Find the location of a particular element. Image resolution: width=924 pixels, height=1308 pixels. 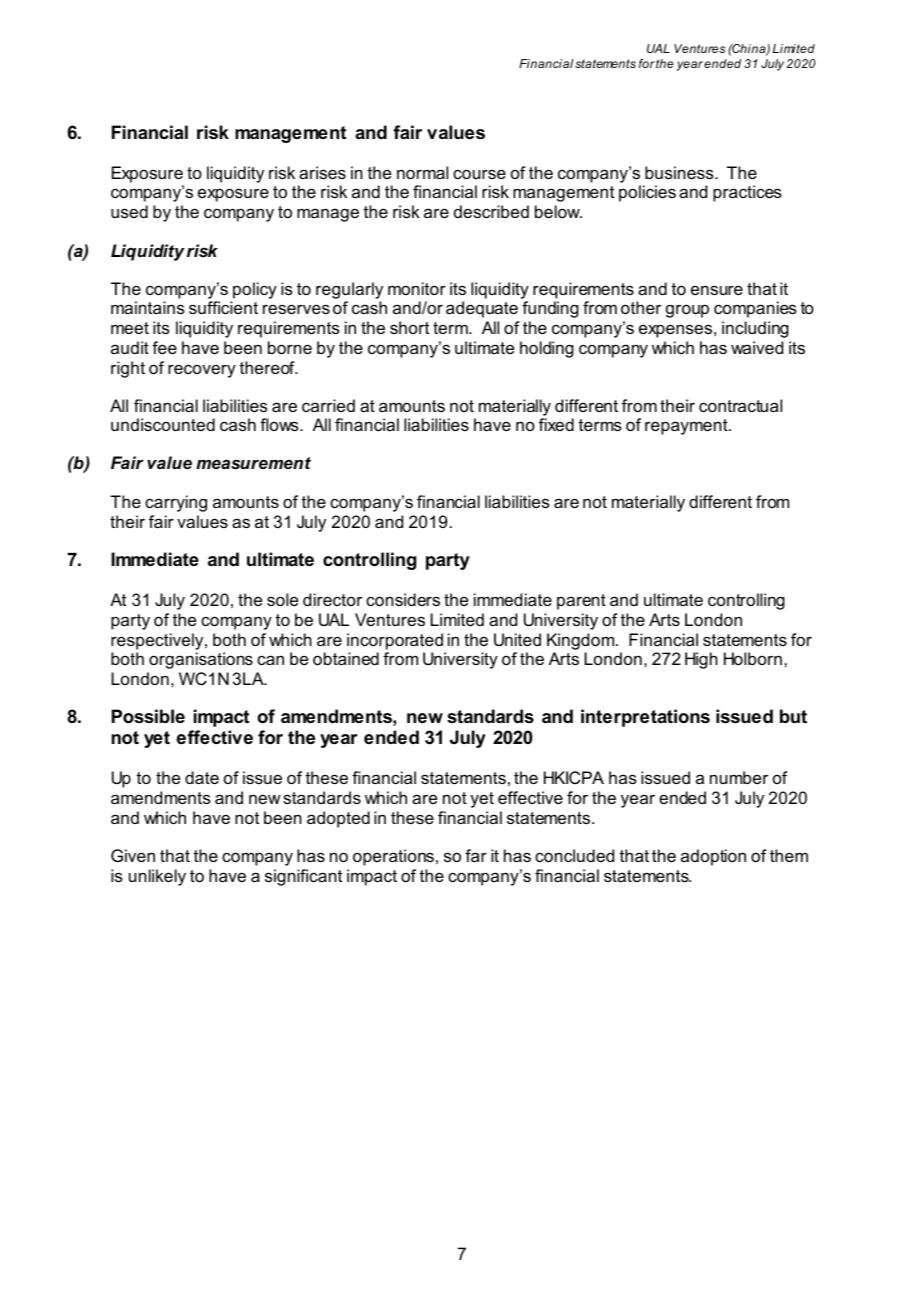

repayment is located at coordinates (687, 427).
